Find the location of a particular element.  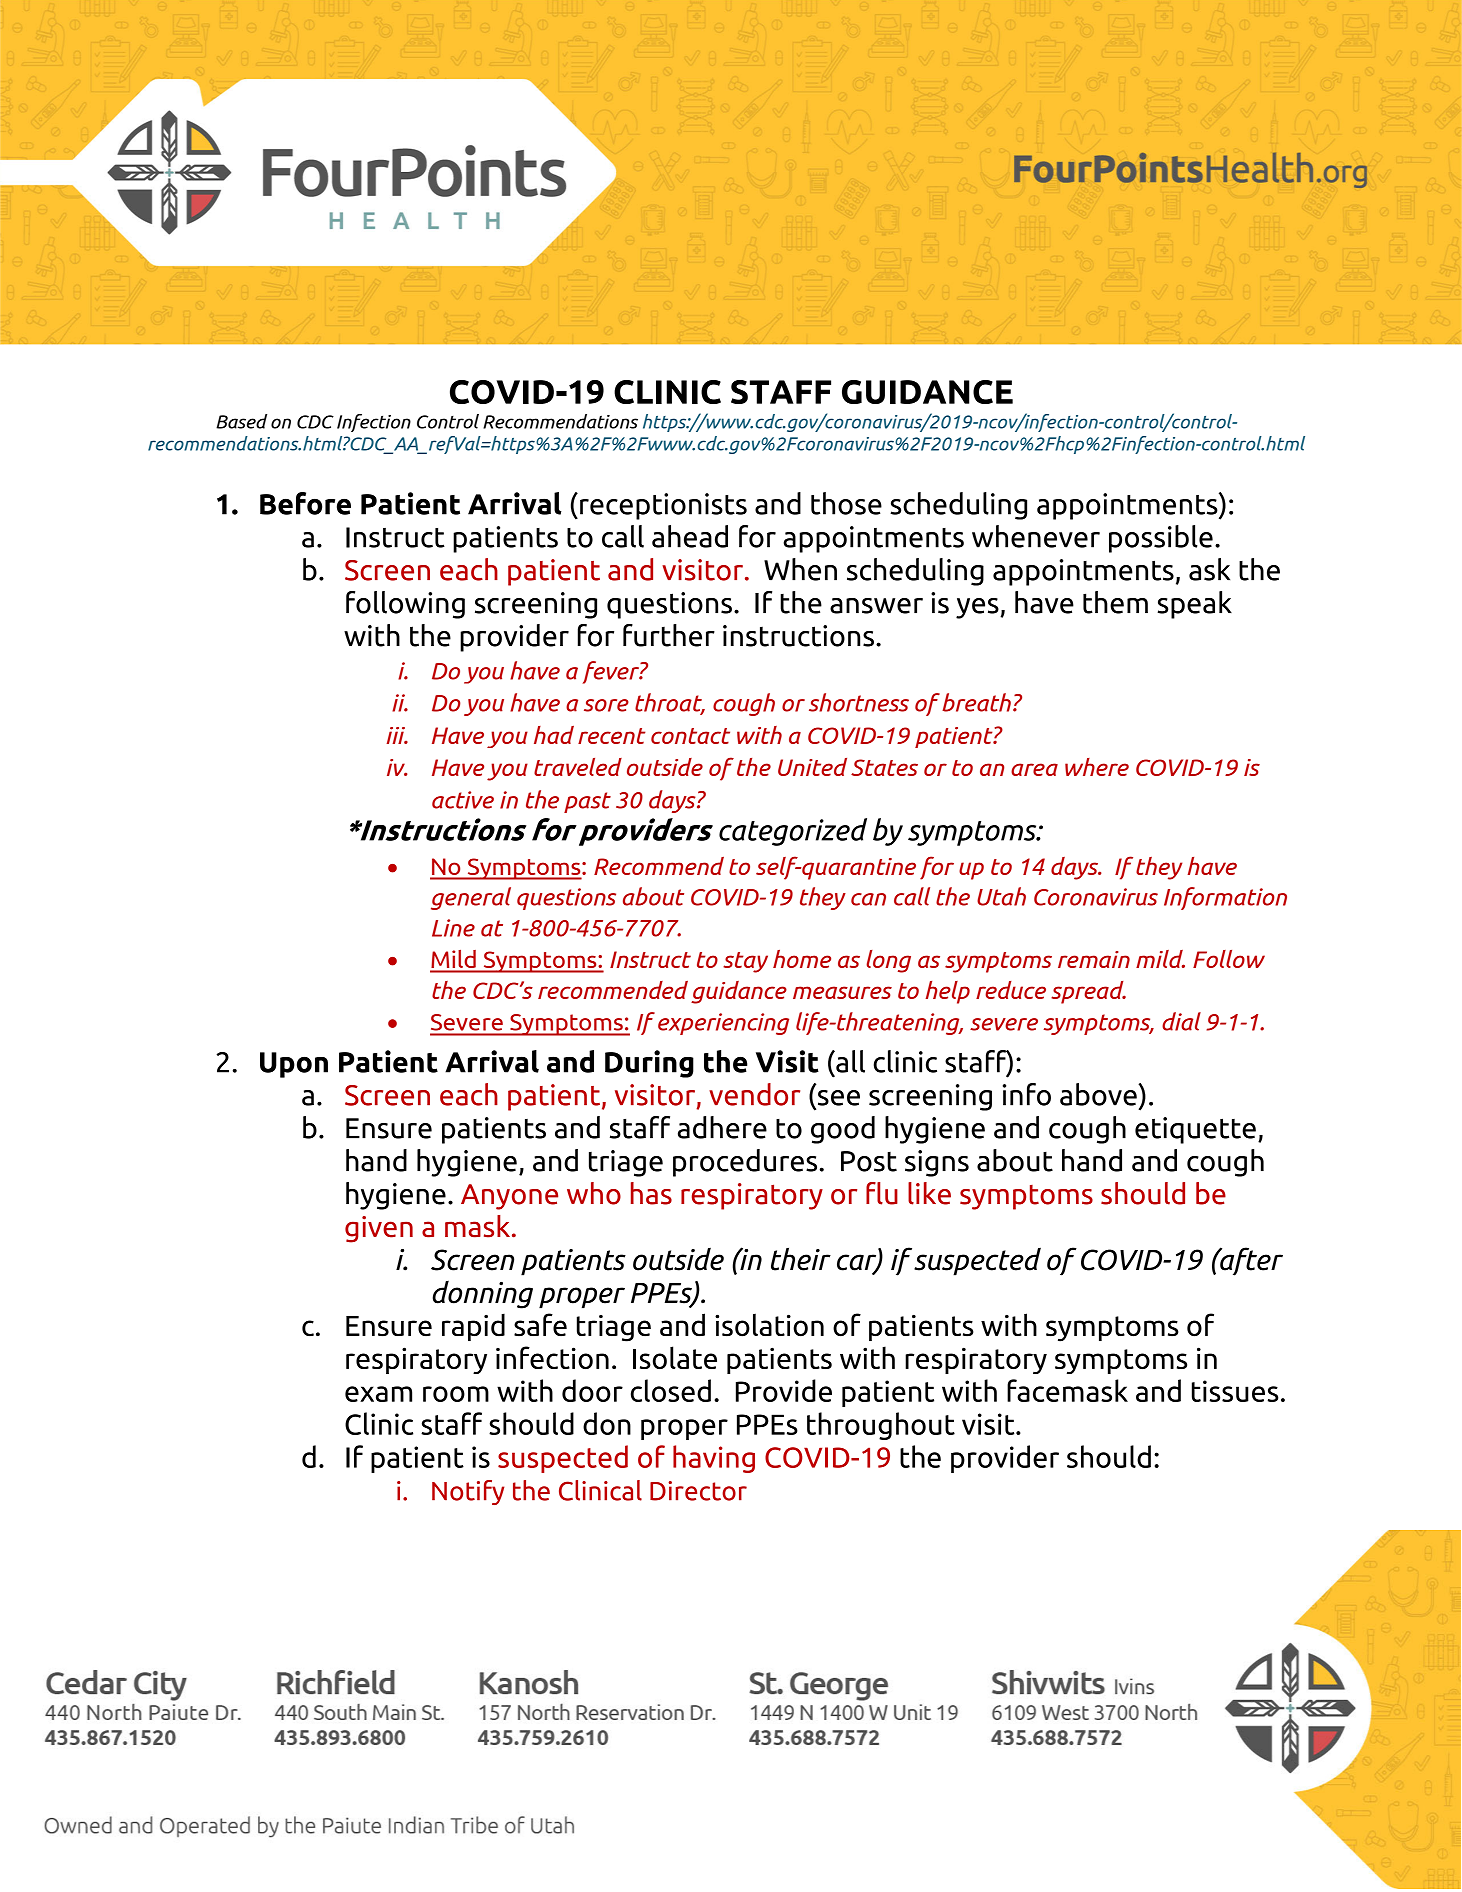

Utah is located at coordinates (1001, 896).
